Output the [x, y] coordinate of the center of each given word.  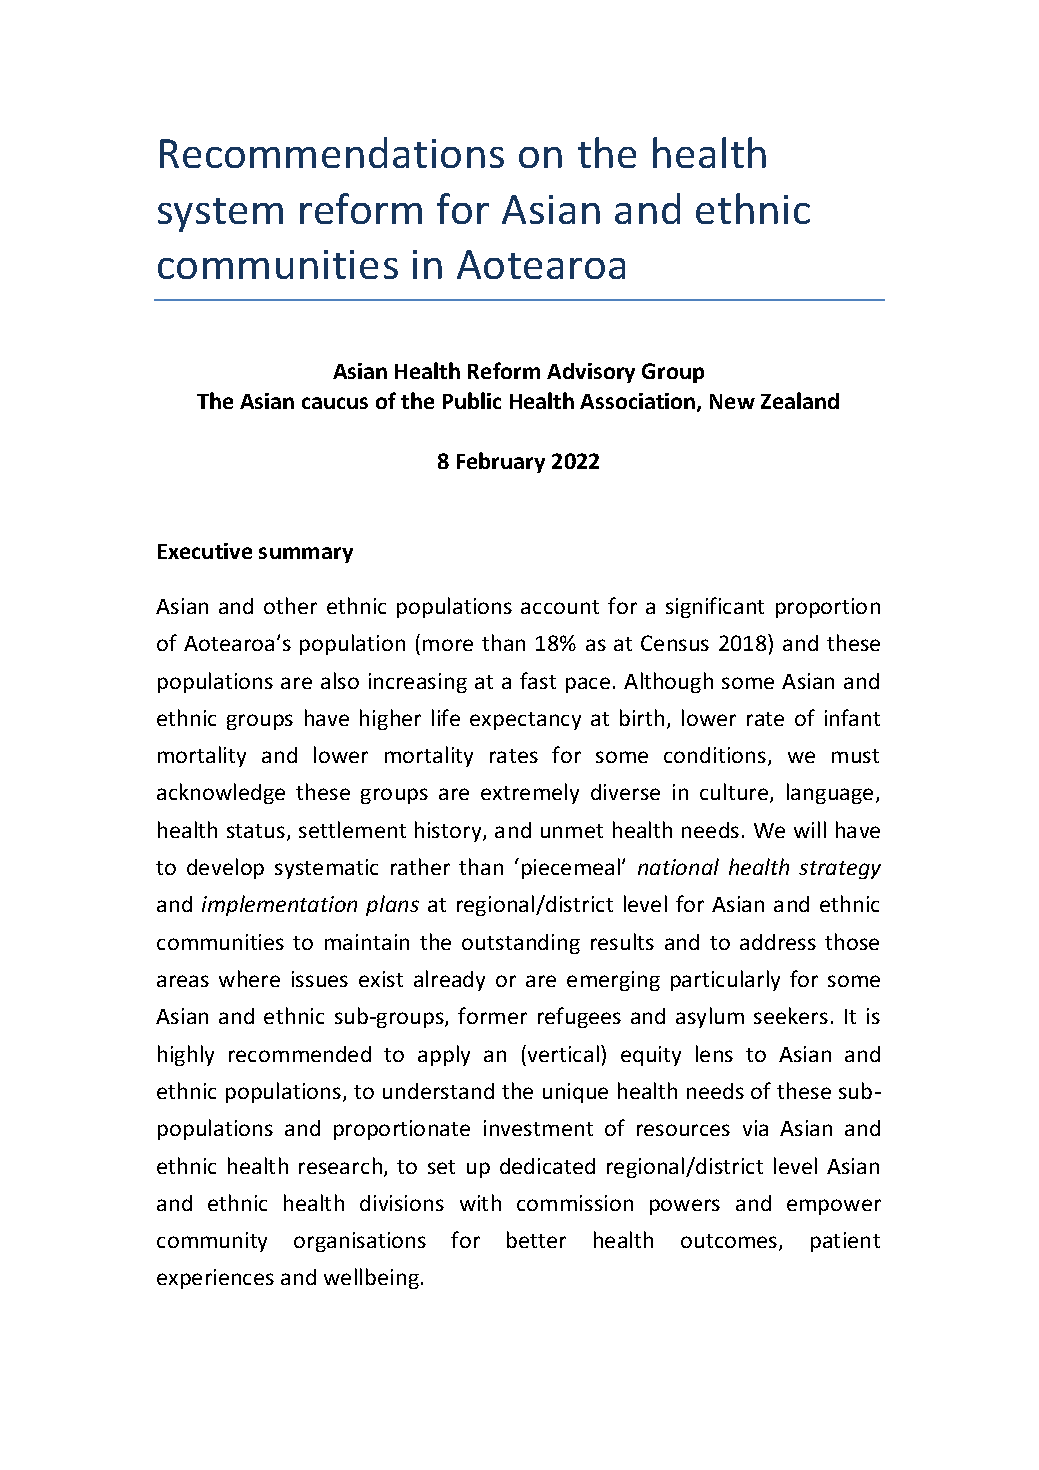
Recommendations [332, 152]
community [212, 1242]
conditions [716, 756]
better [536, 1239]
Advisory [591, 373]
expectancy [525, 721]
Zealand [800, 400]
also [340, 680]
